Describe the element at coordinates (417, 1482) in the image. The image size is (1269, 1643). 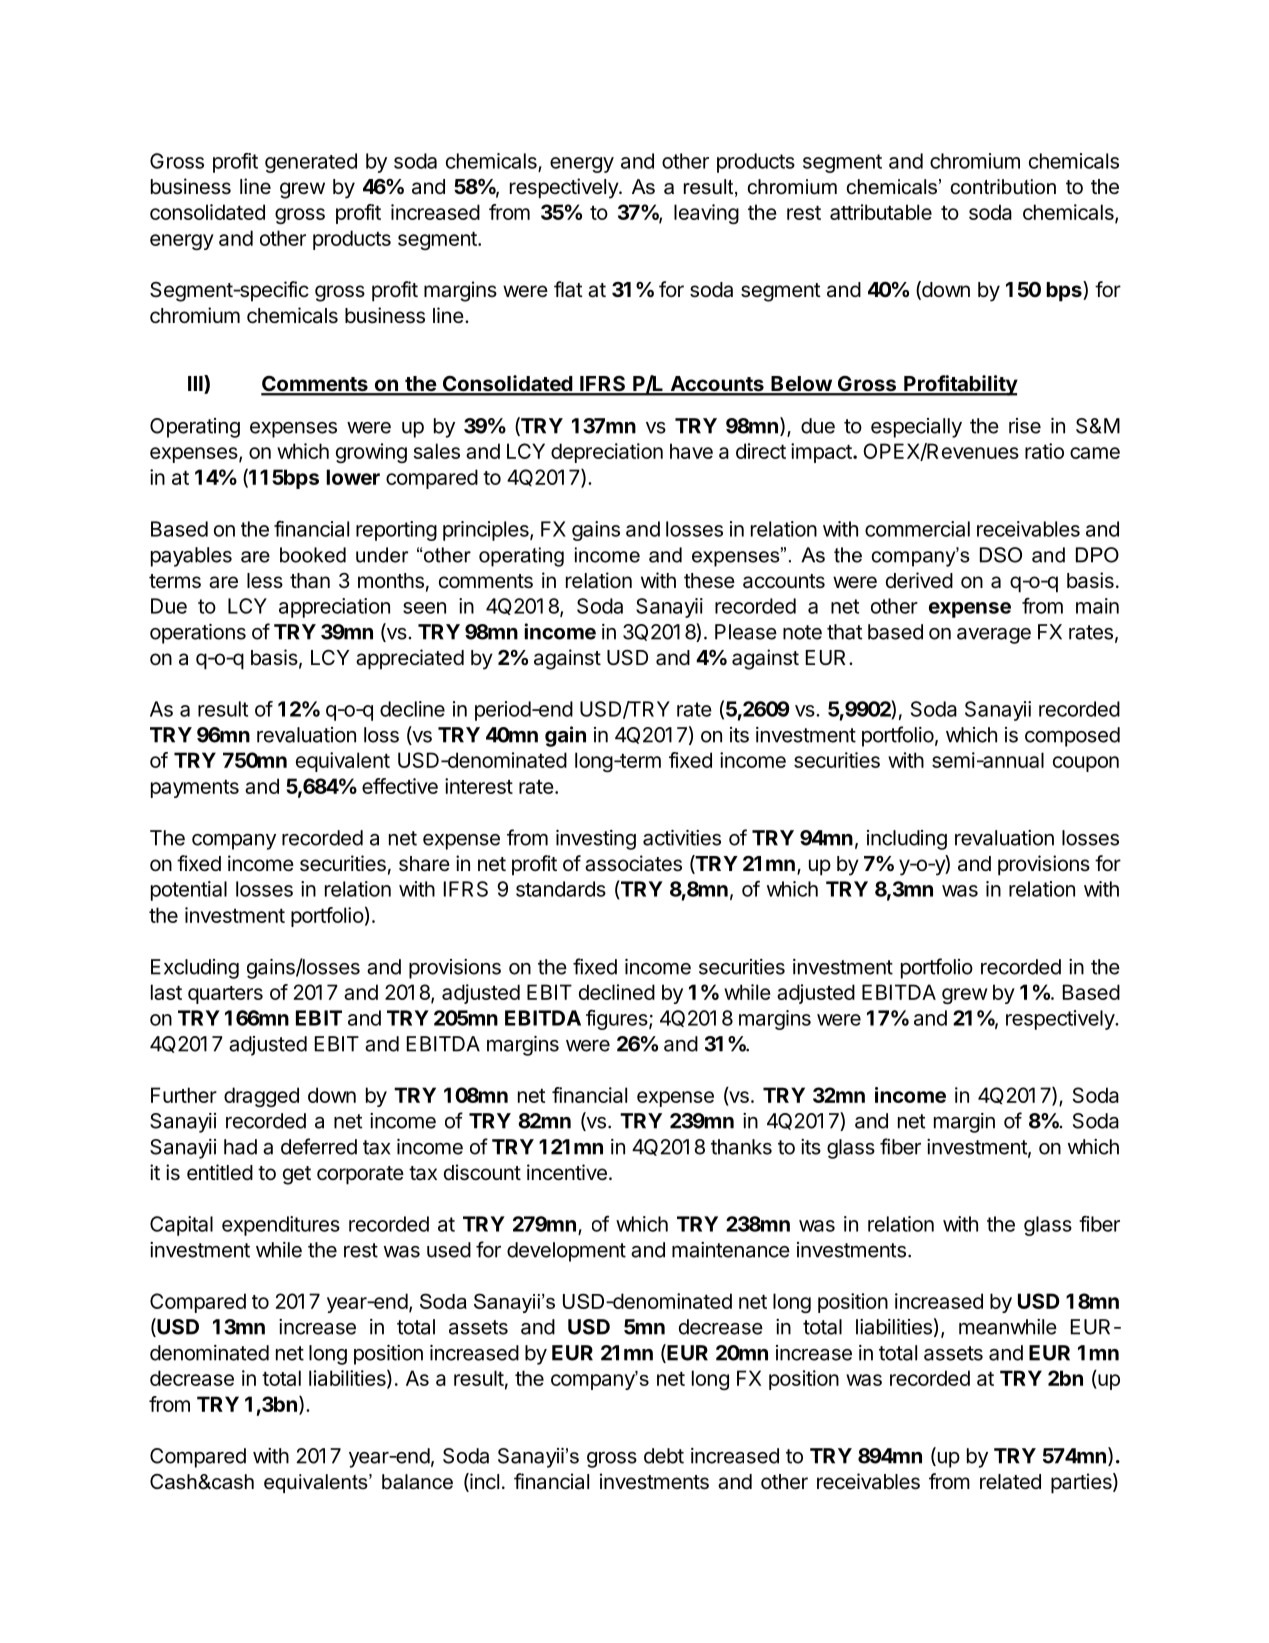
I see `balance` at that location.
